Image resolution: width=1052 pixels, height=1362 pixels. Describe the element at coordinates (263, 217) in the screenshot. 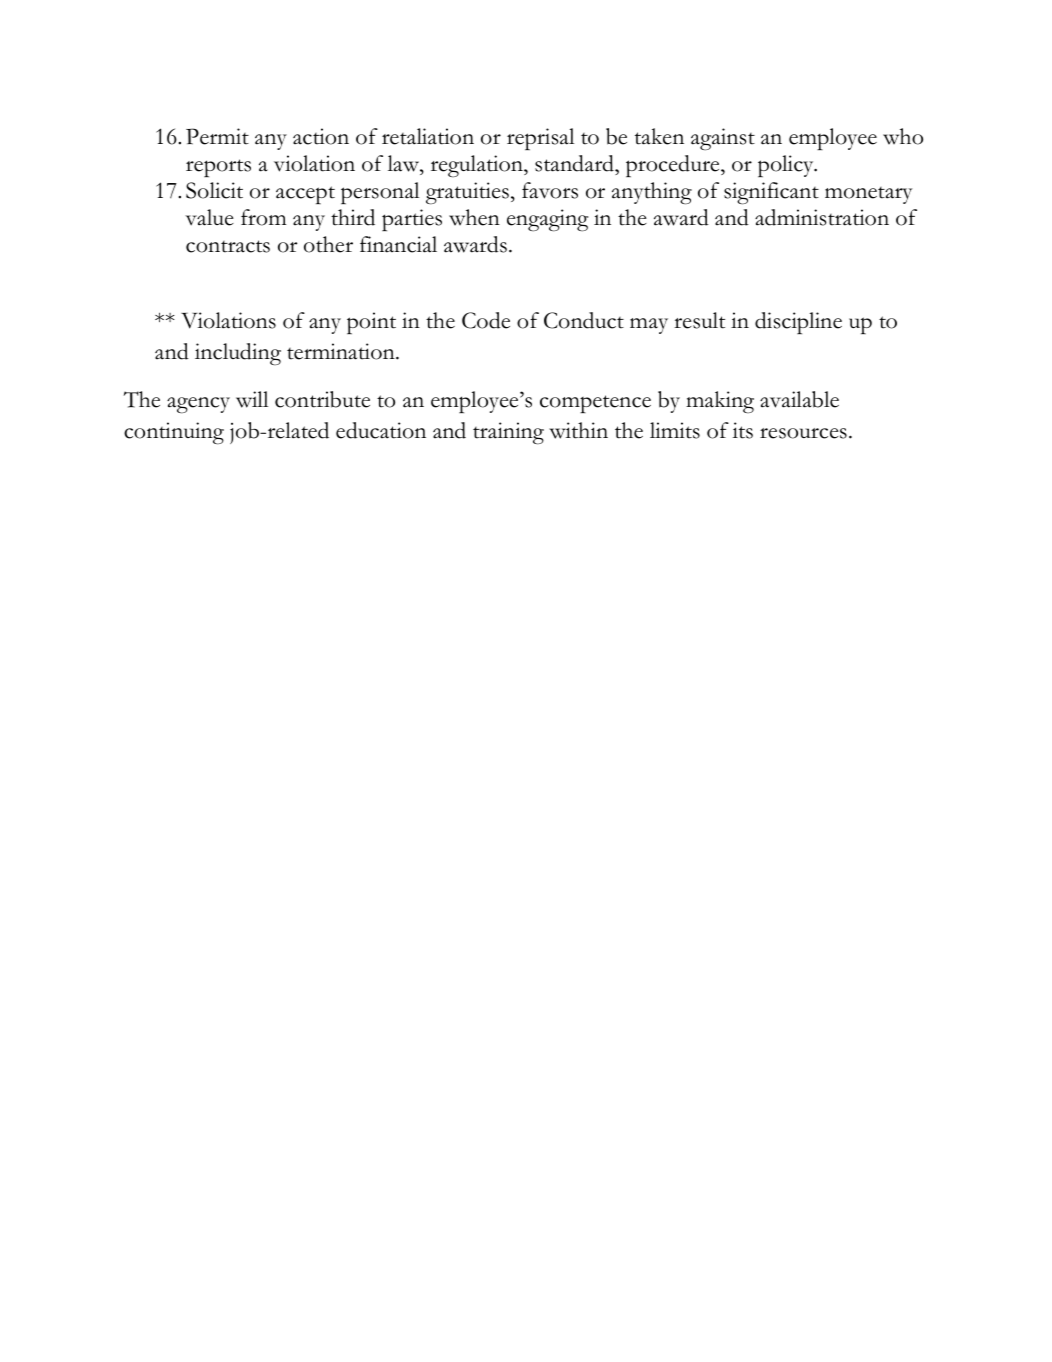

I see `from` at that location.
